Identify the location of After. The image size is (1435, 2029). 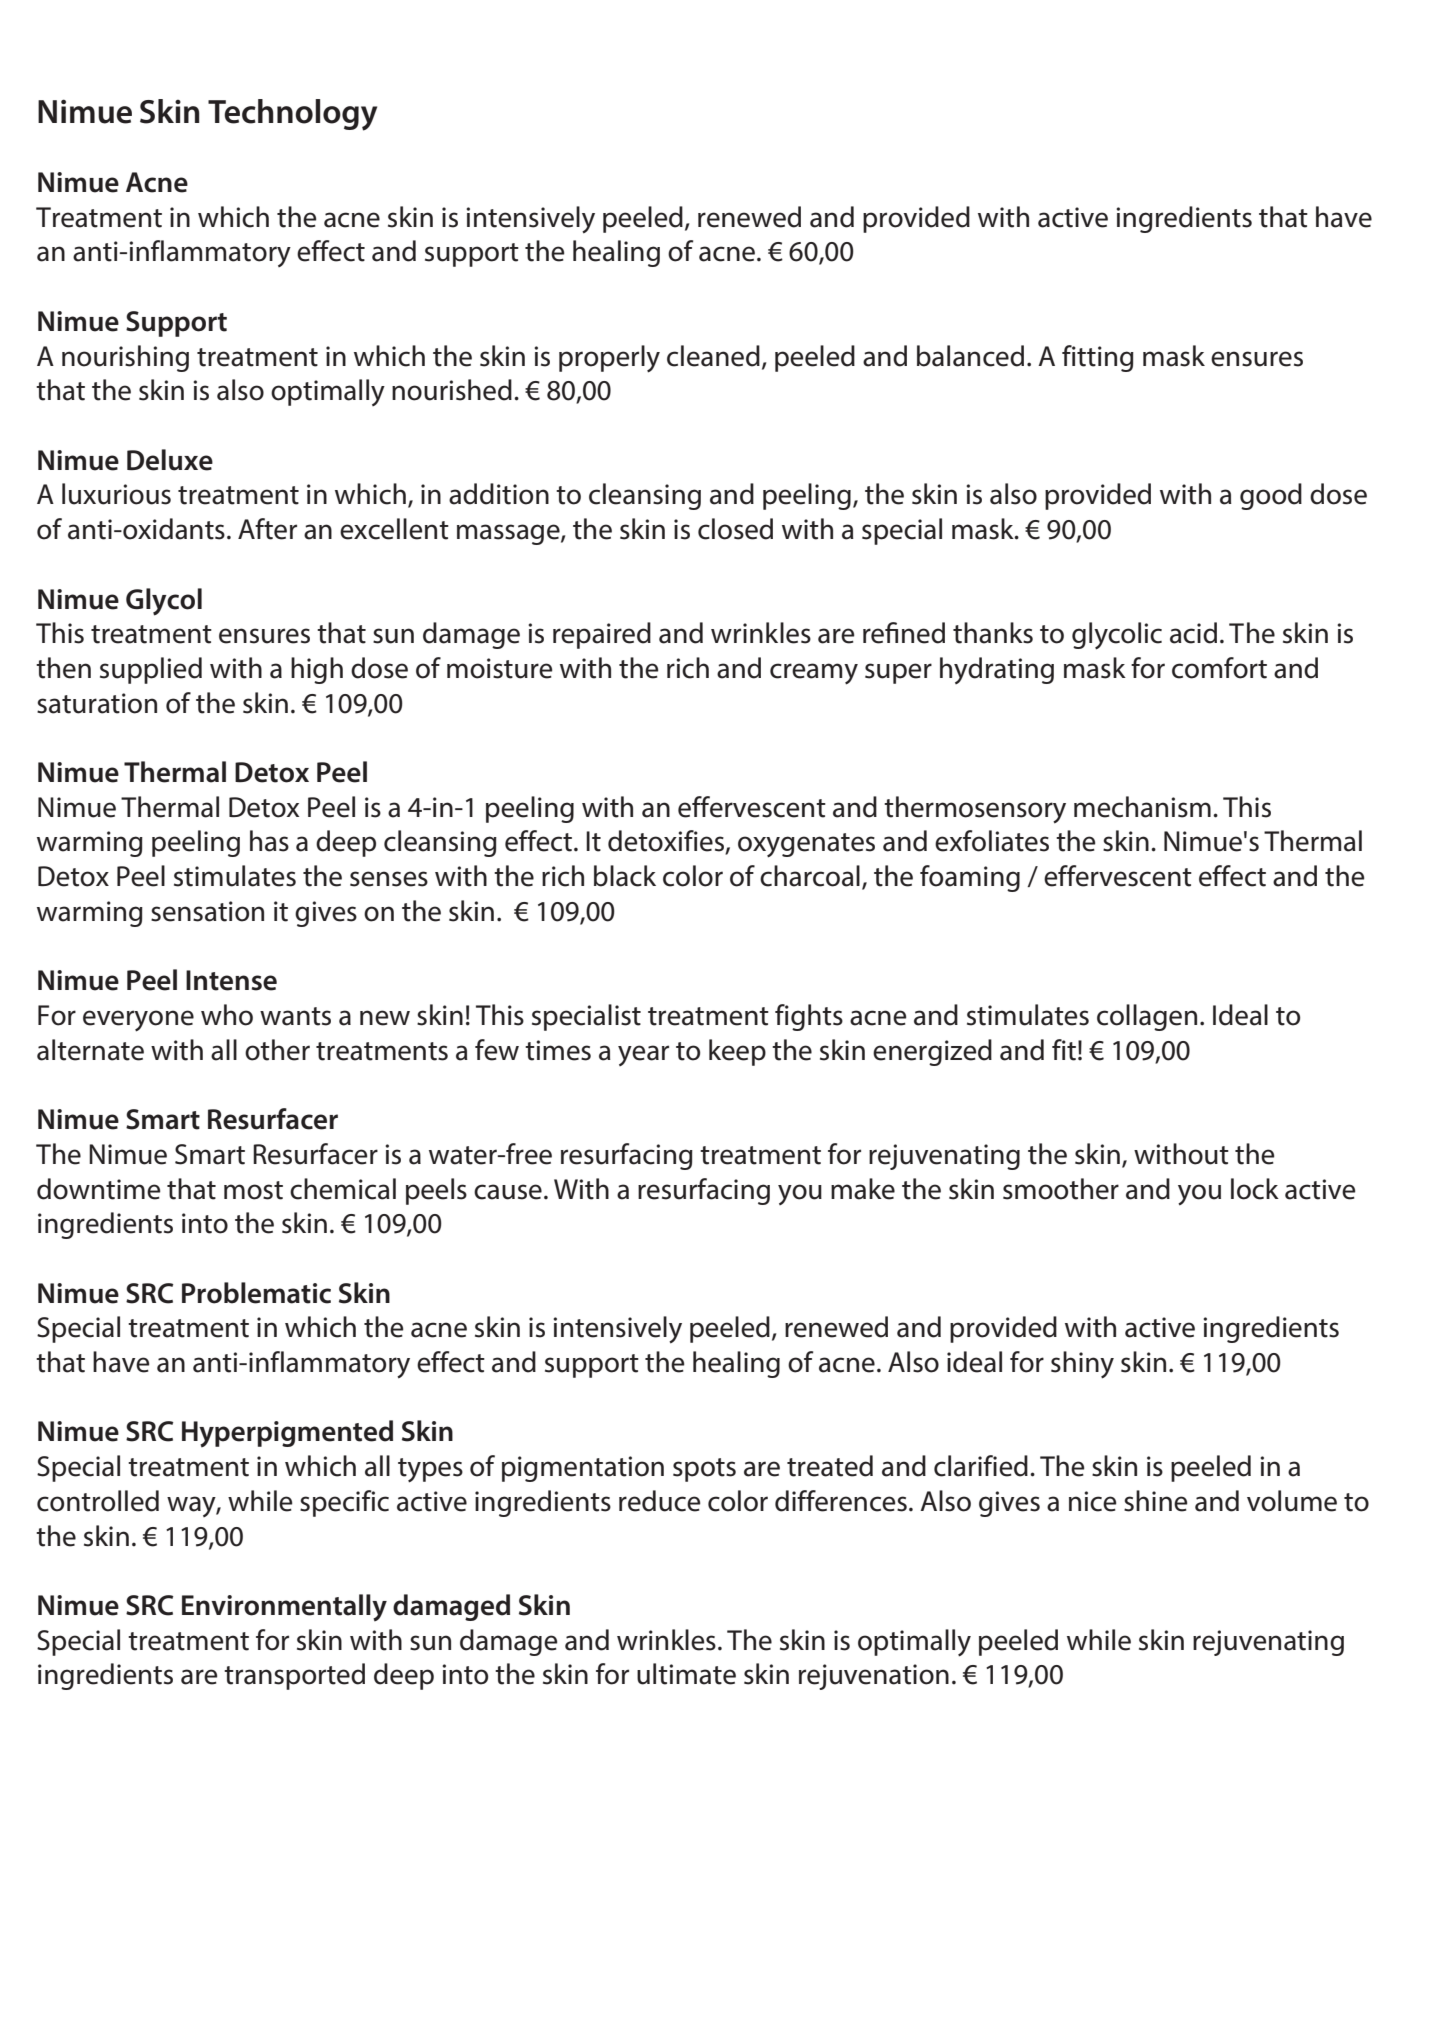
(267, 529).
